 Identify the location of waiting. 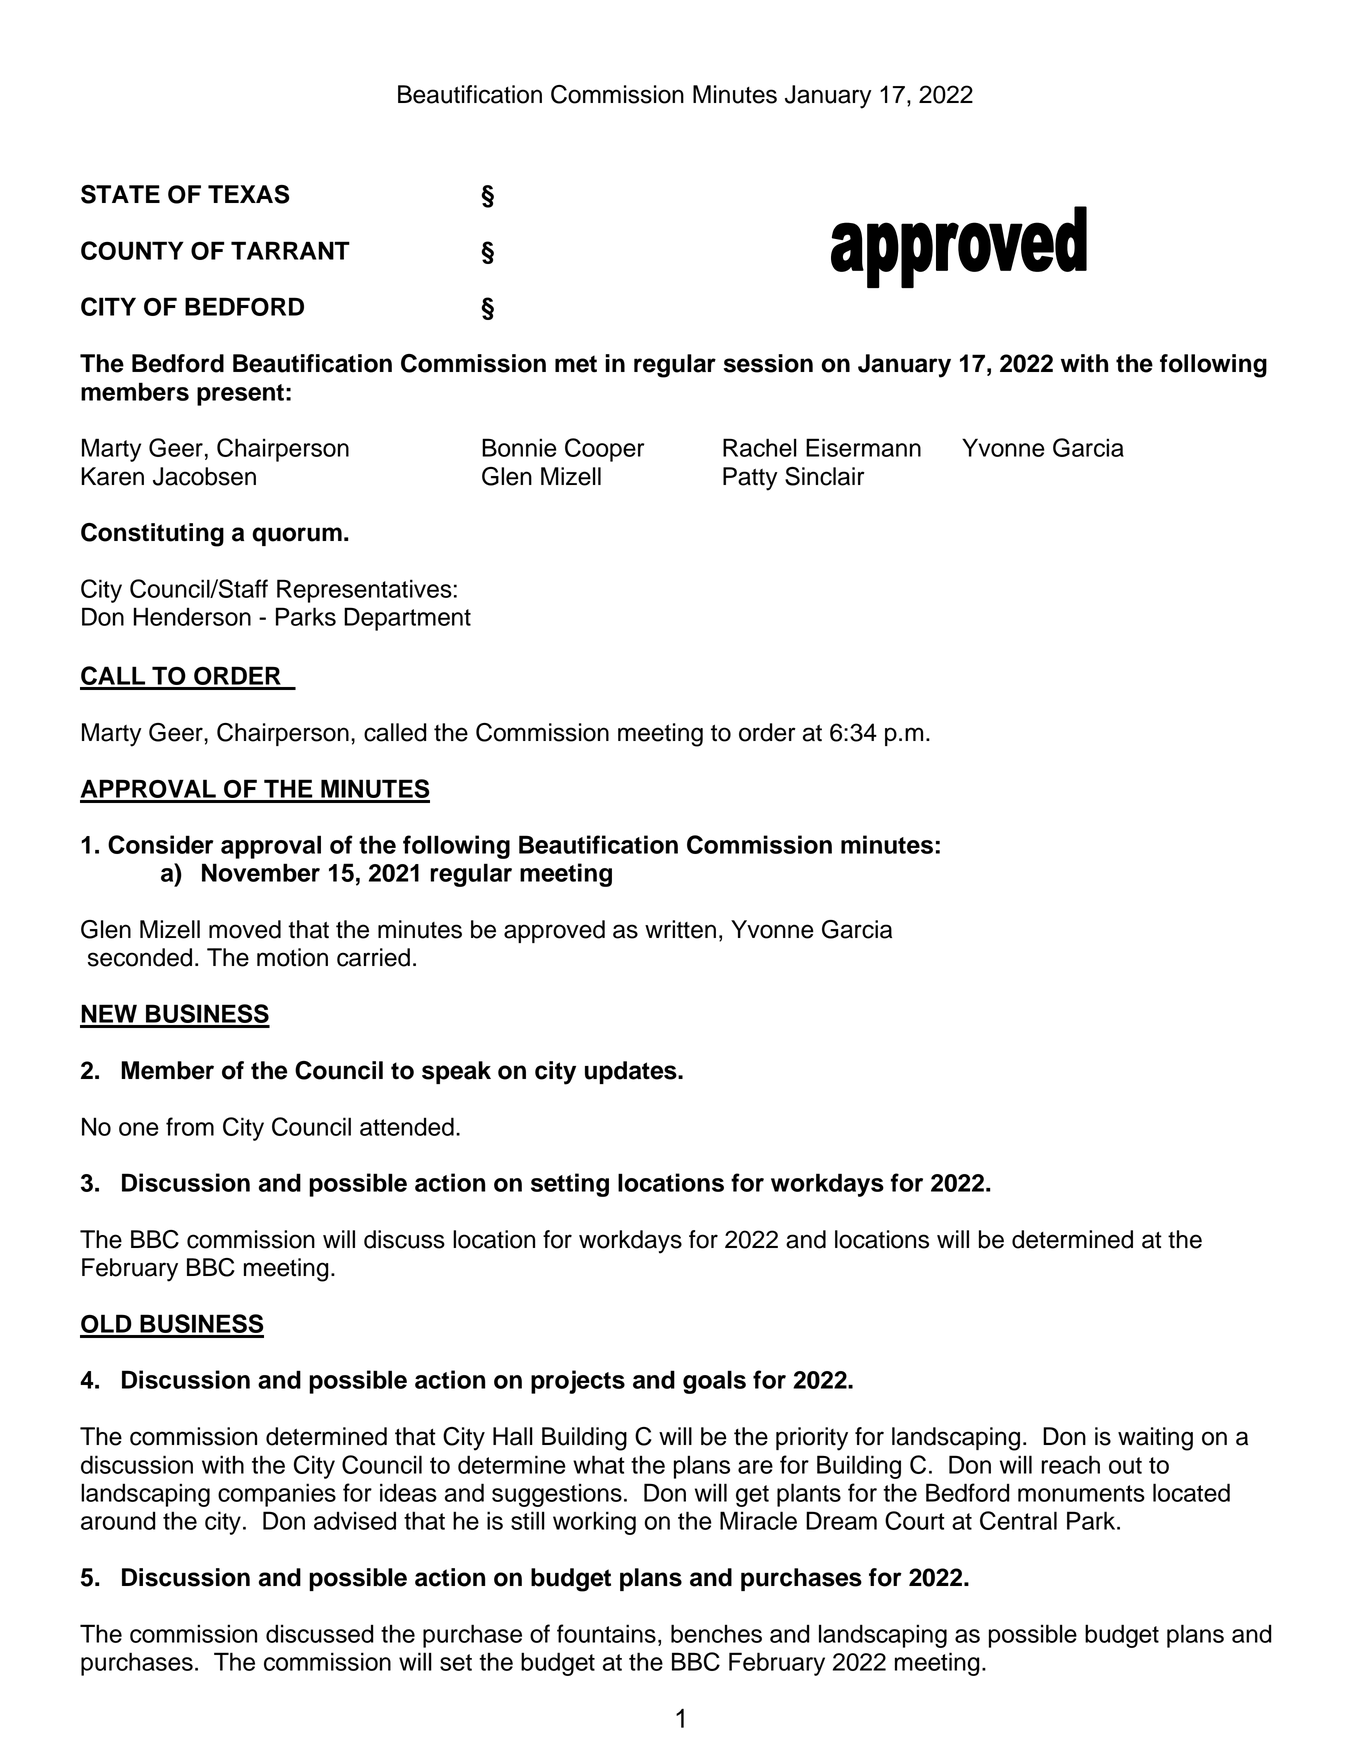
(1155, 1439).
